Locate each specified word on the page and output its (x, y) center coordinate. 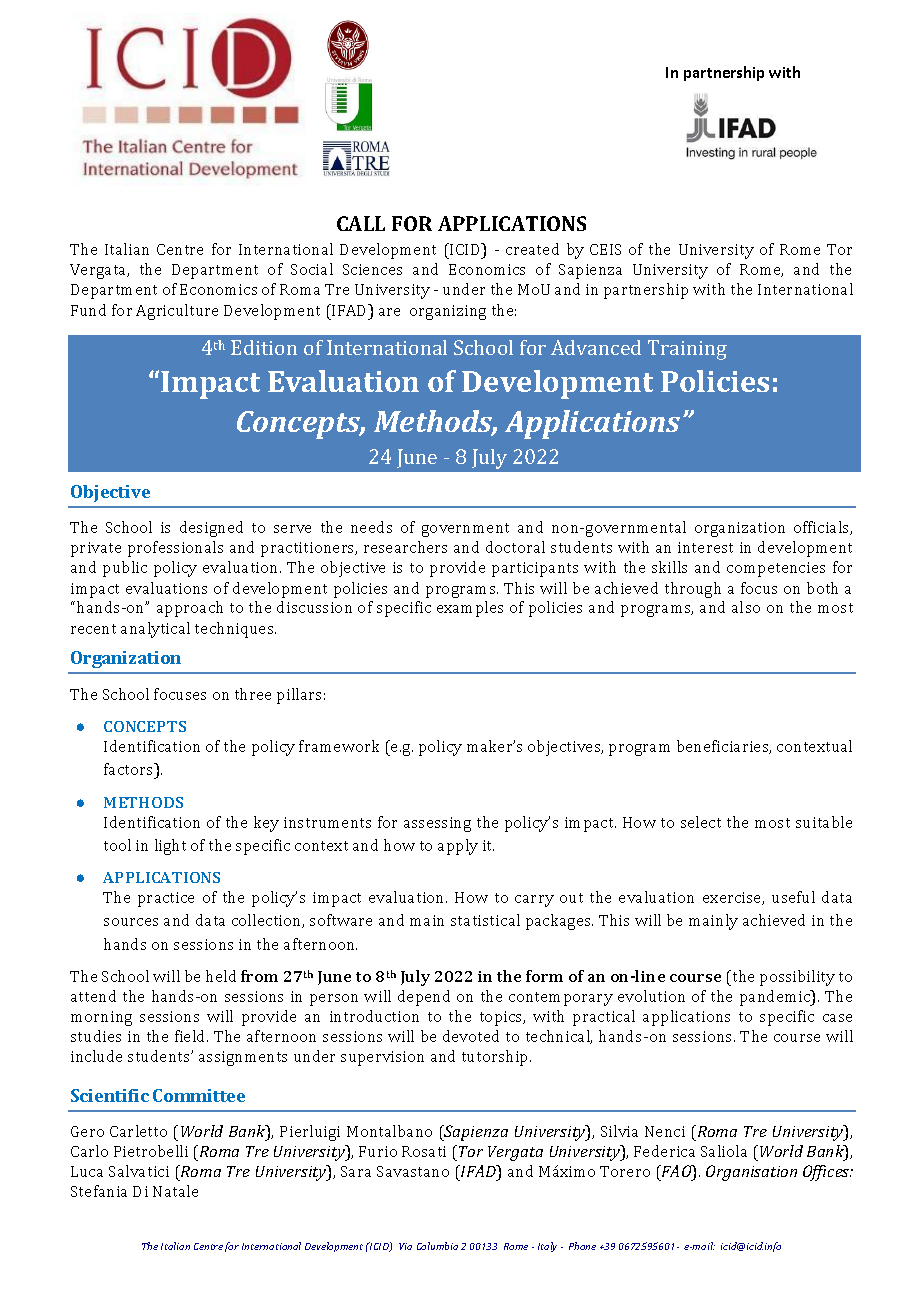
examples (470, 609)
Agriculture (177, 312)
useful (793, 897)
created (532, 249)
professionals (175, 549)
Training (687, 350)
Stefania (99, 1191)
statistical (485, 920)
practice (166, 899)
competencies (776, 569)
